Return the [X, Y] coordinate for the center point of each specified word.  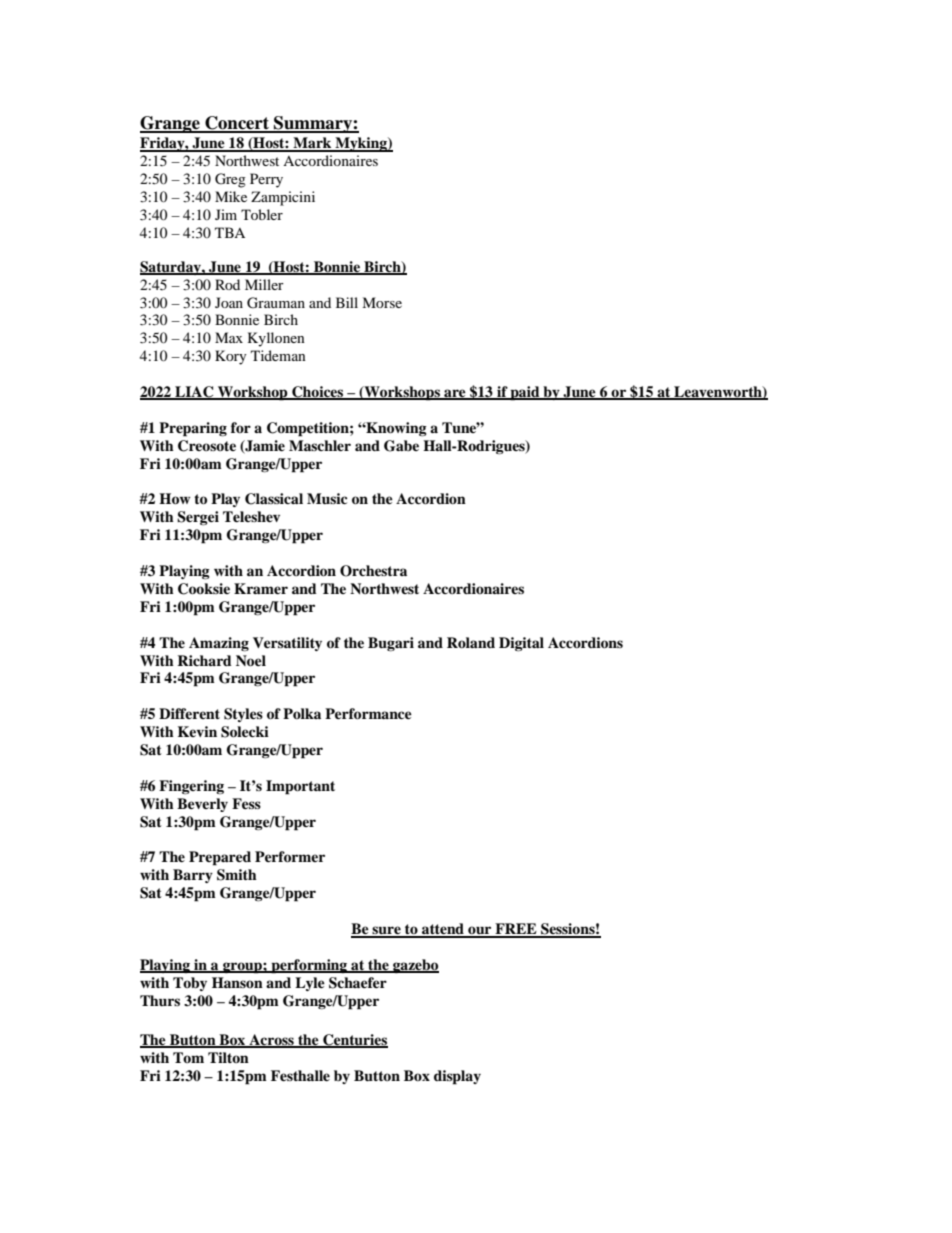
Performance [368, 714]
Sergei [198, 518]
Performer [290, 857]
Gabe [401, 446]
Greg [230, 180]
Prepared [220, 858]
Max [229, 337]
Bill [347, 302]
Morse [382, 302]
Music [327, 498]
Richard [204, 660]
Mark [312, 144]
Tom [188, 1057]
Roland [471, 642]
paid [525, 393]
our [480, 931]
